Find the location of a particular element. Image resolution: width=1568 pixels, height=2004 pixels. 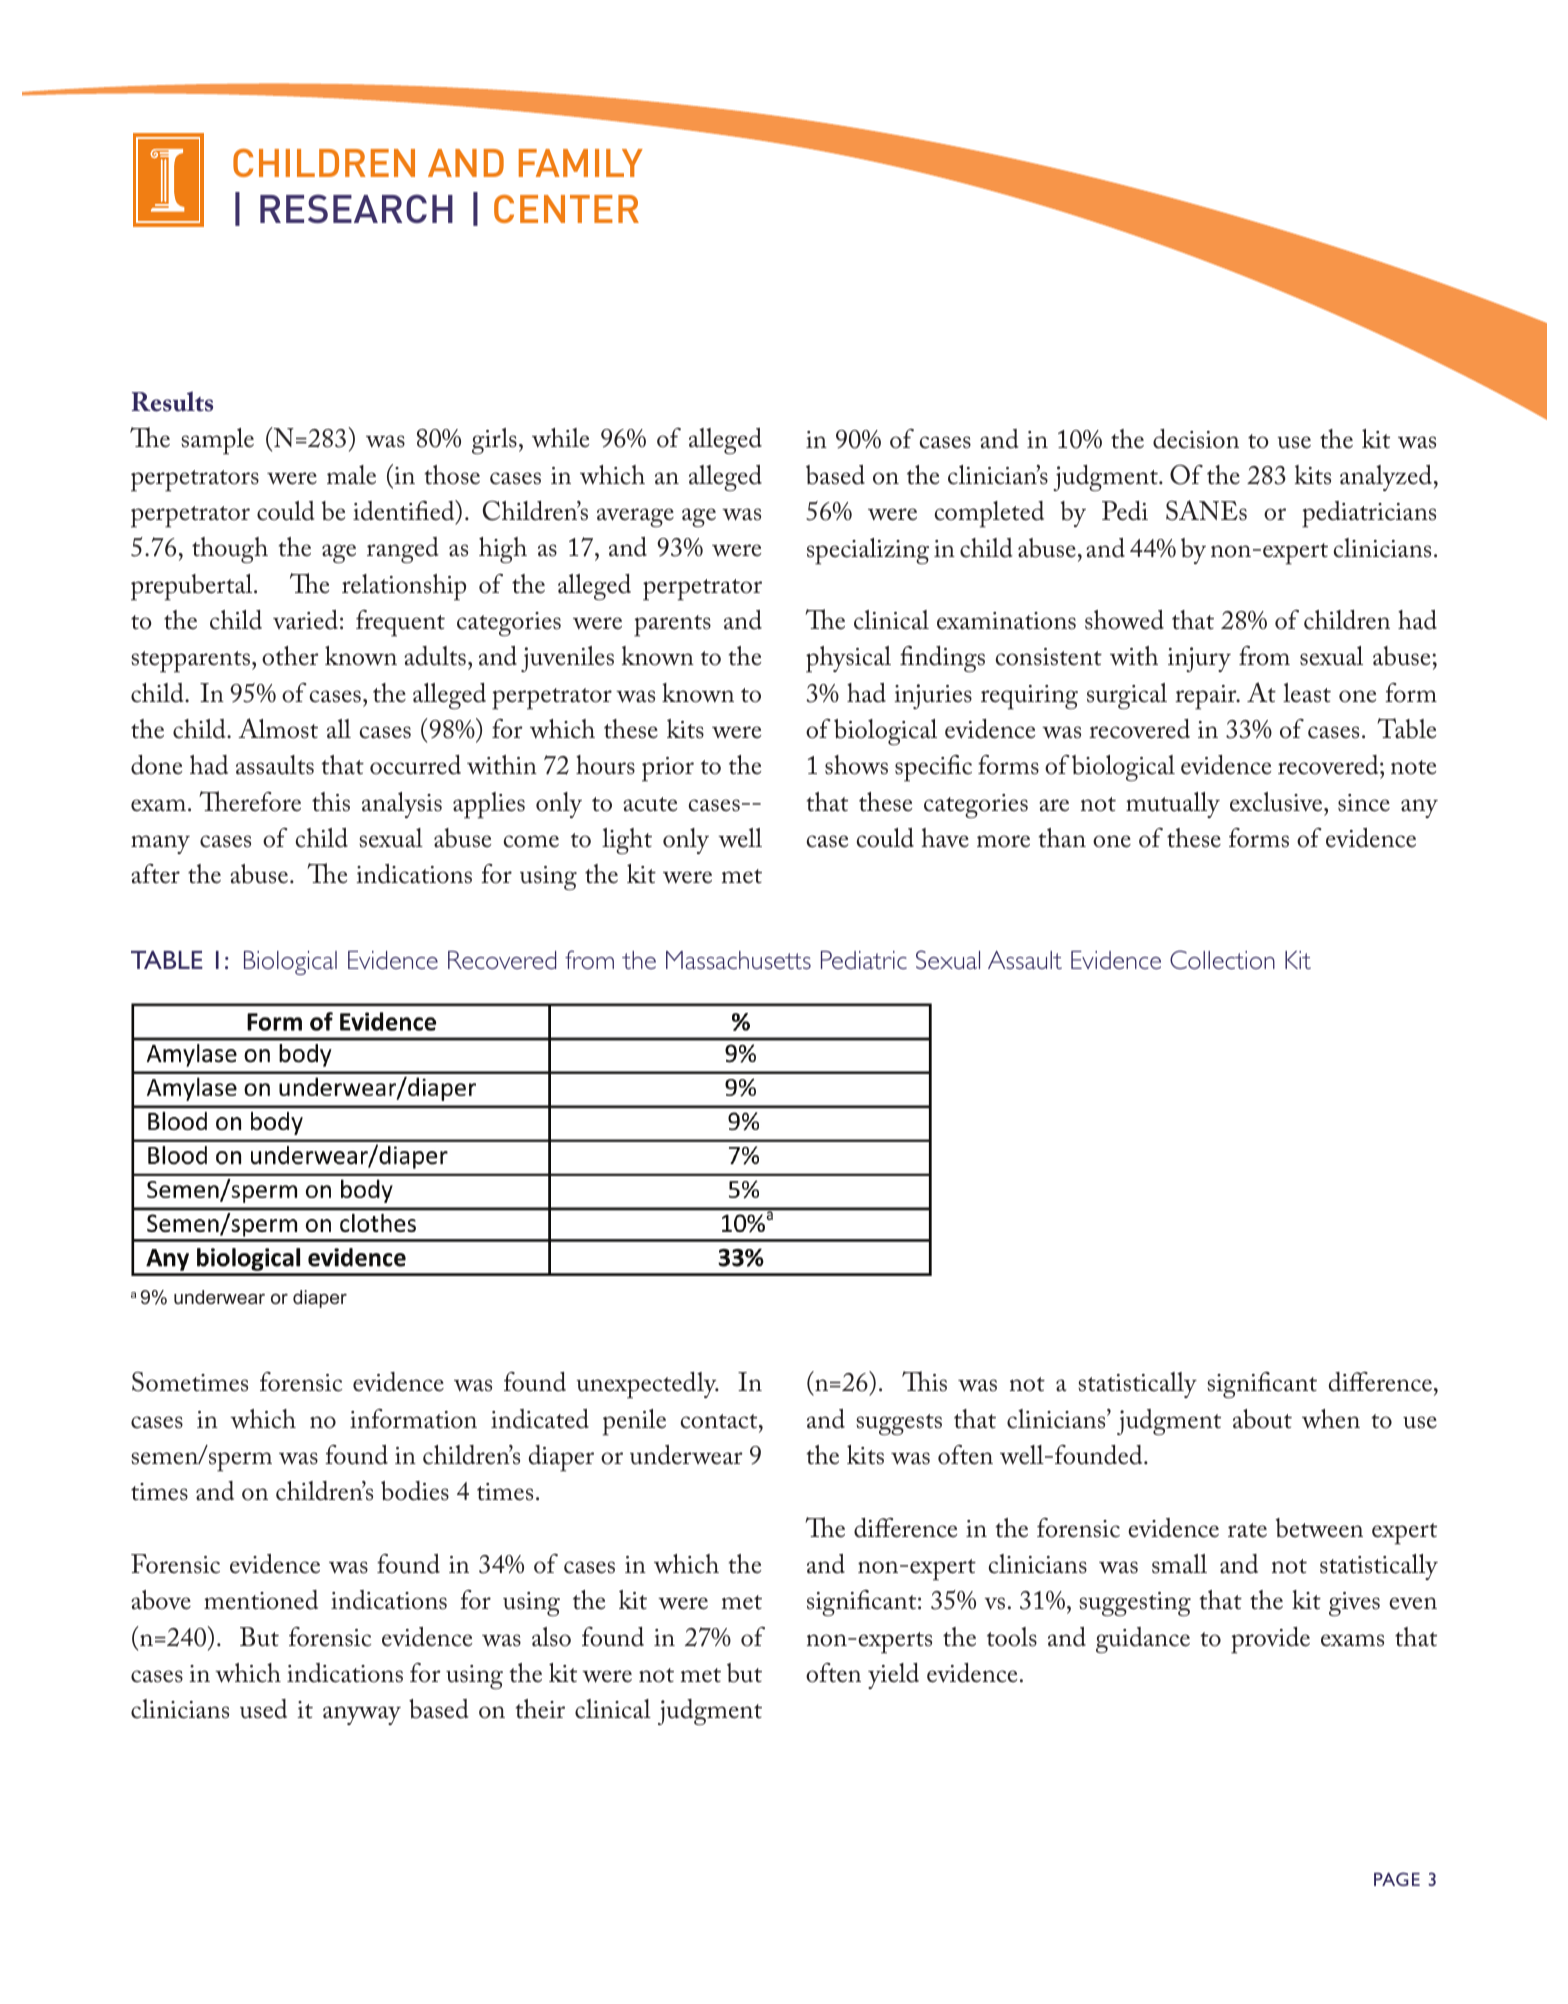

decision is located at coordinates (1196, 439).
